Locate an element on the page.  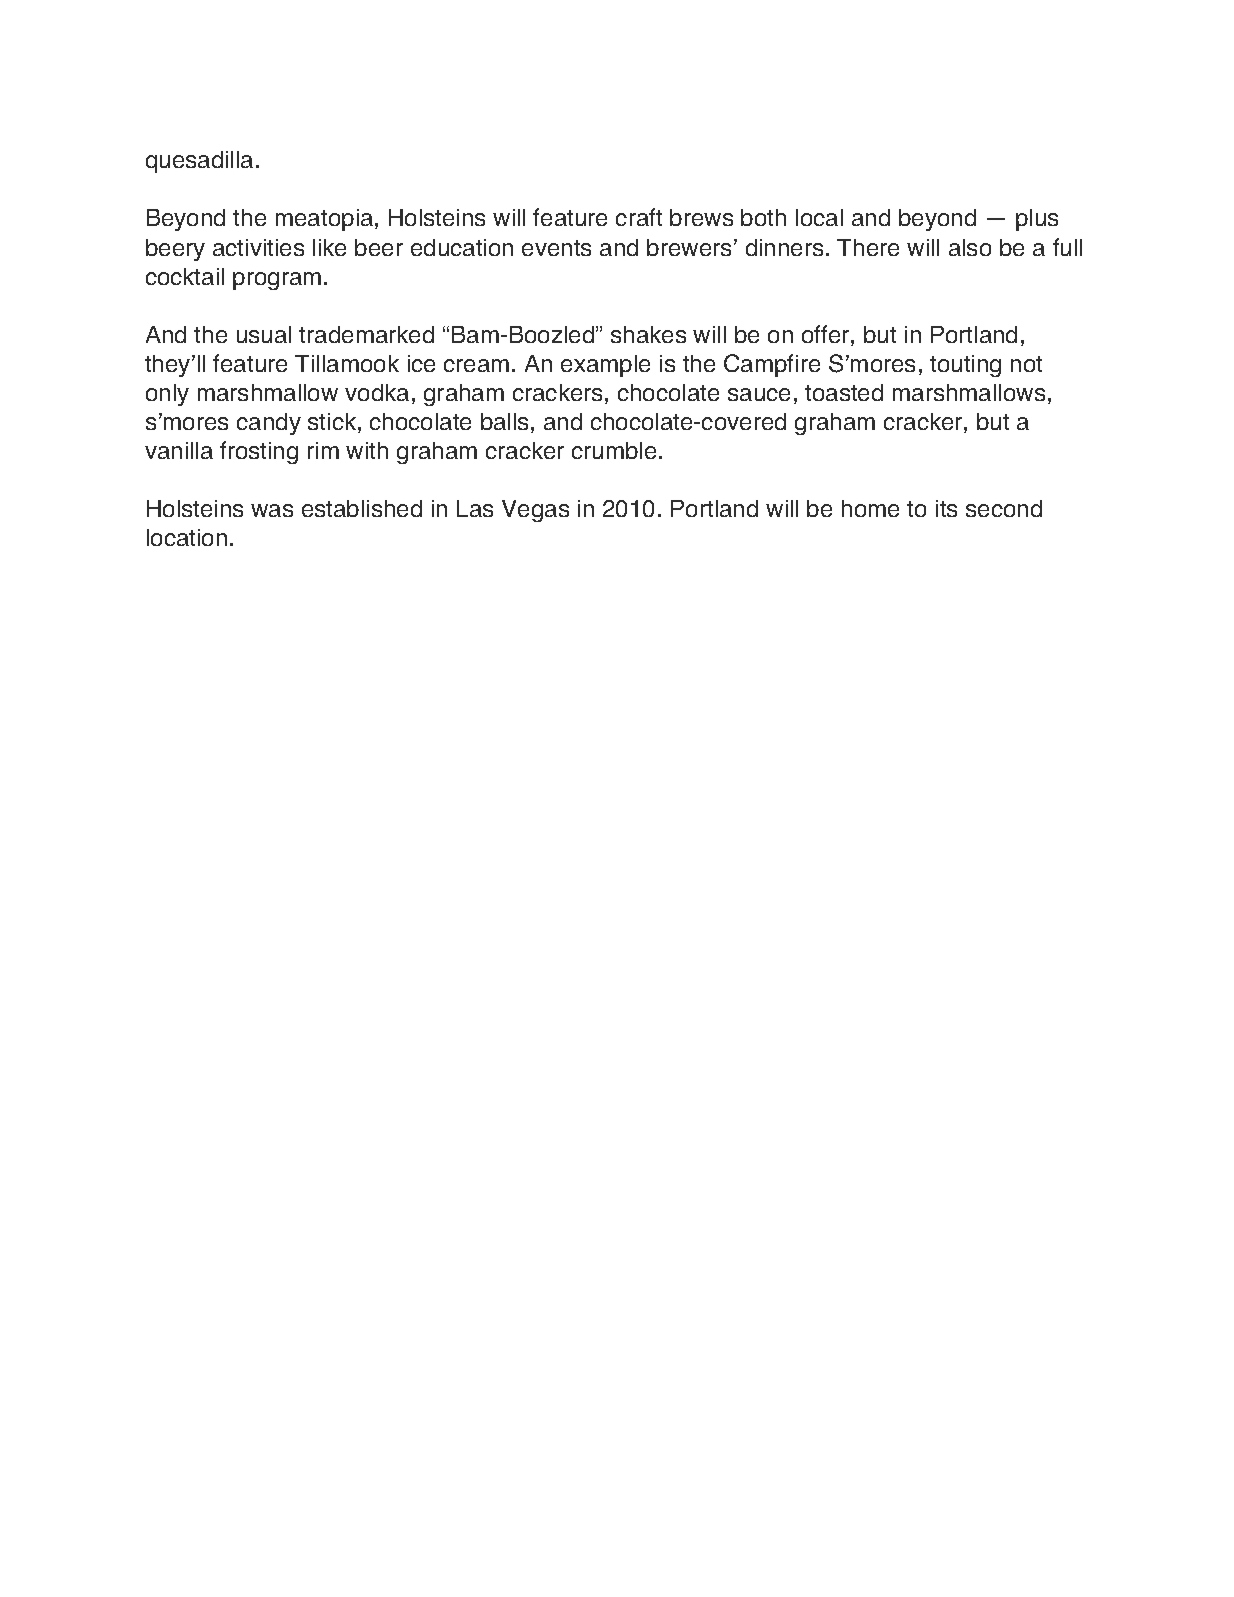
craft is located at coordinates (639, 217).
